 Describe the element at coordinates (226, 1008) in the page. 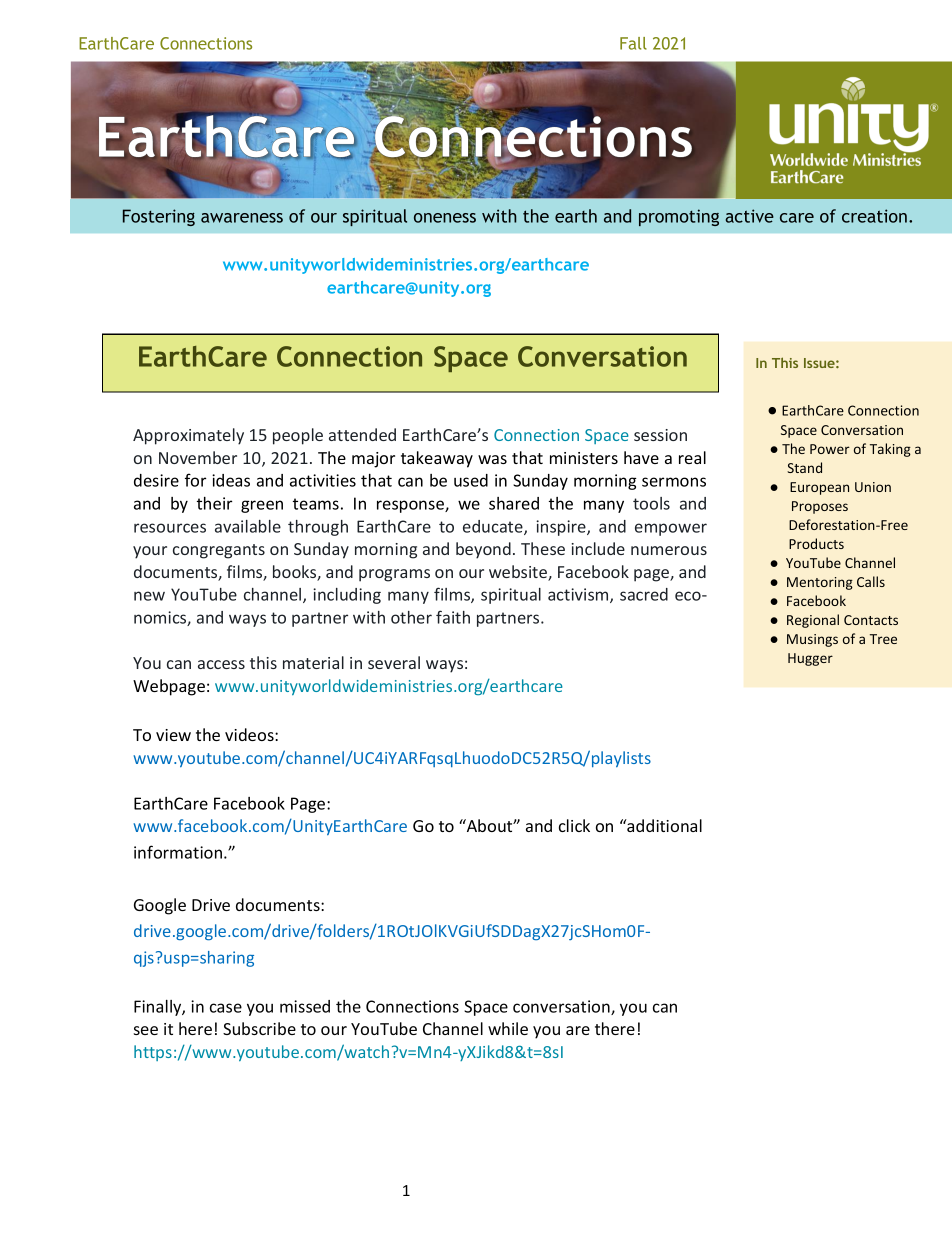

I see `case` at that location.
